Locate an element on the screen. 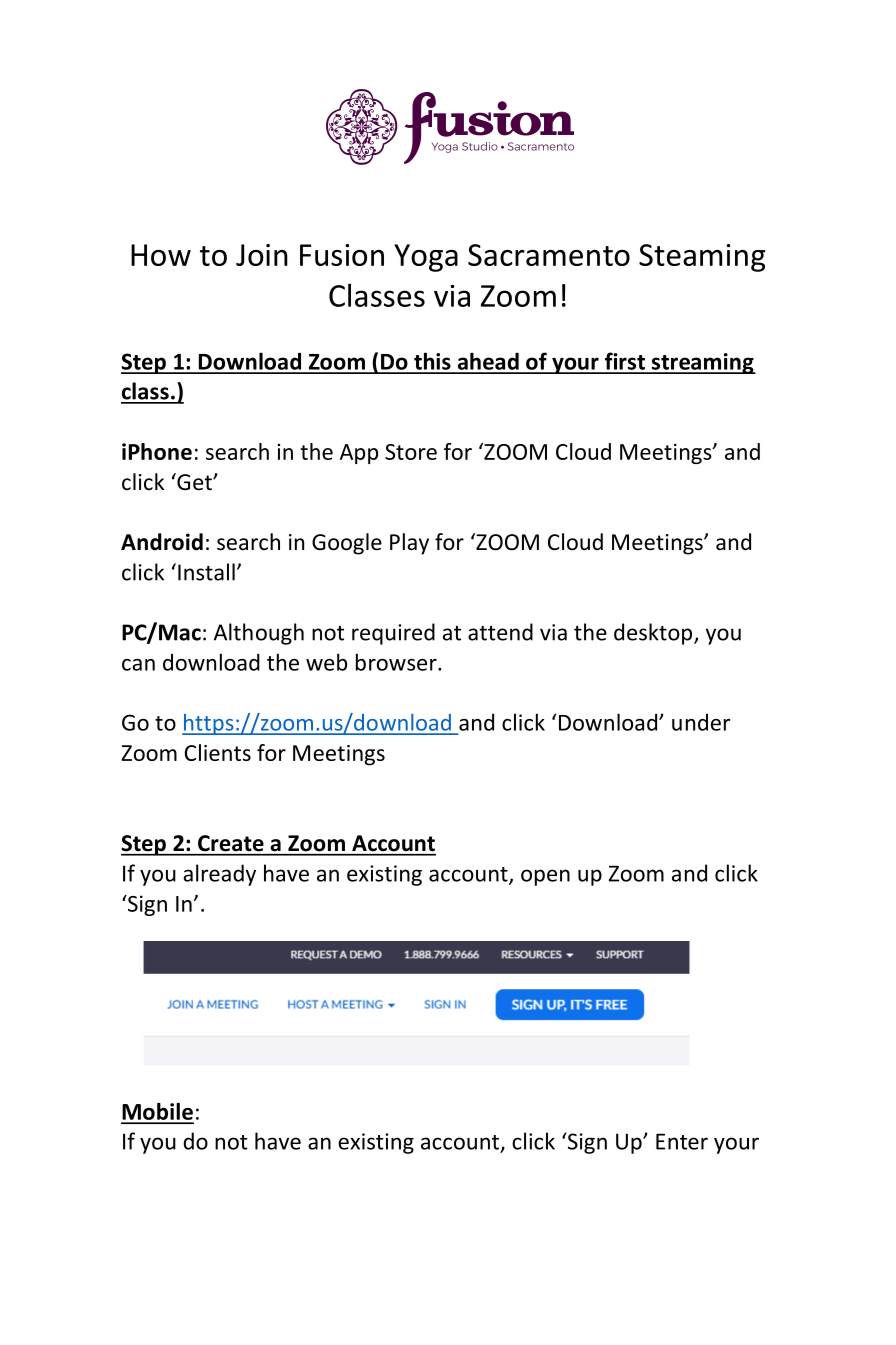 The width and height of the screenshot is (896, 1345). Get is located at coordinates (194, 482).
